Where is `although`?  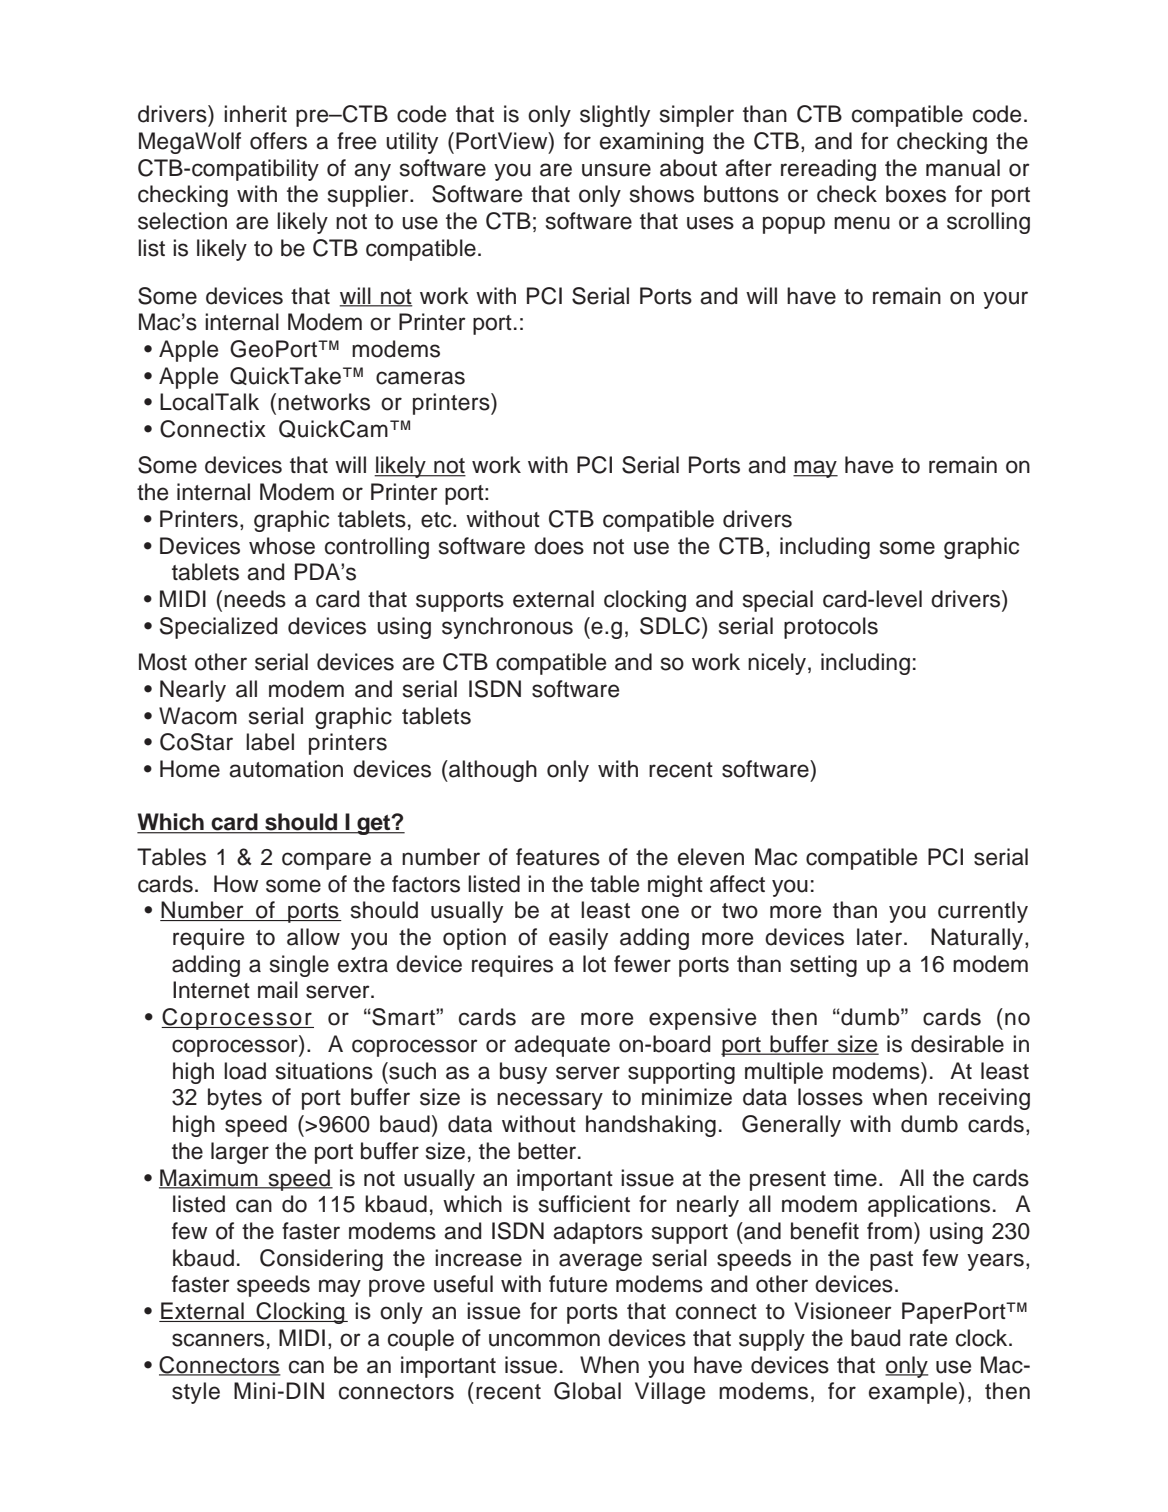
although is located at coordinates (492, 771).
